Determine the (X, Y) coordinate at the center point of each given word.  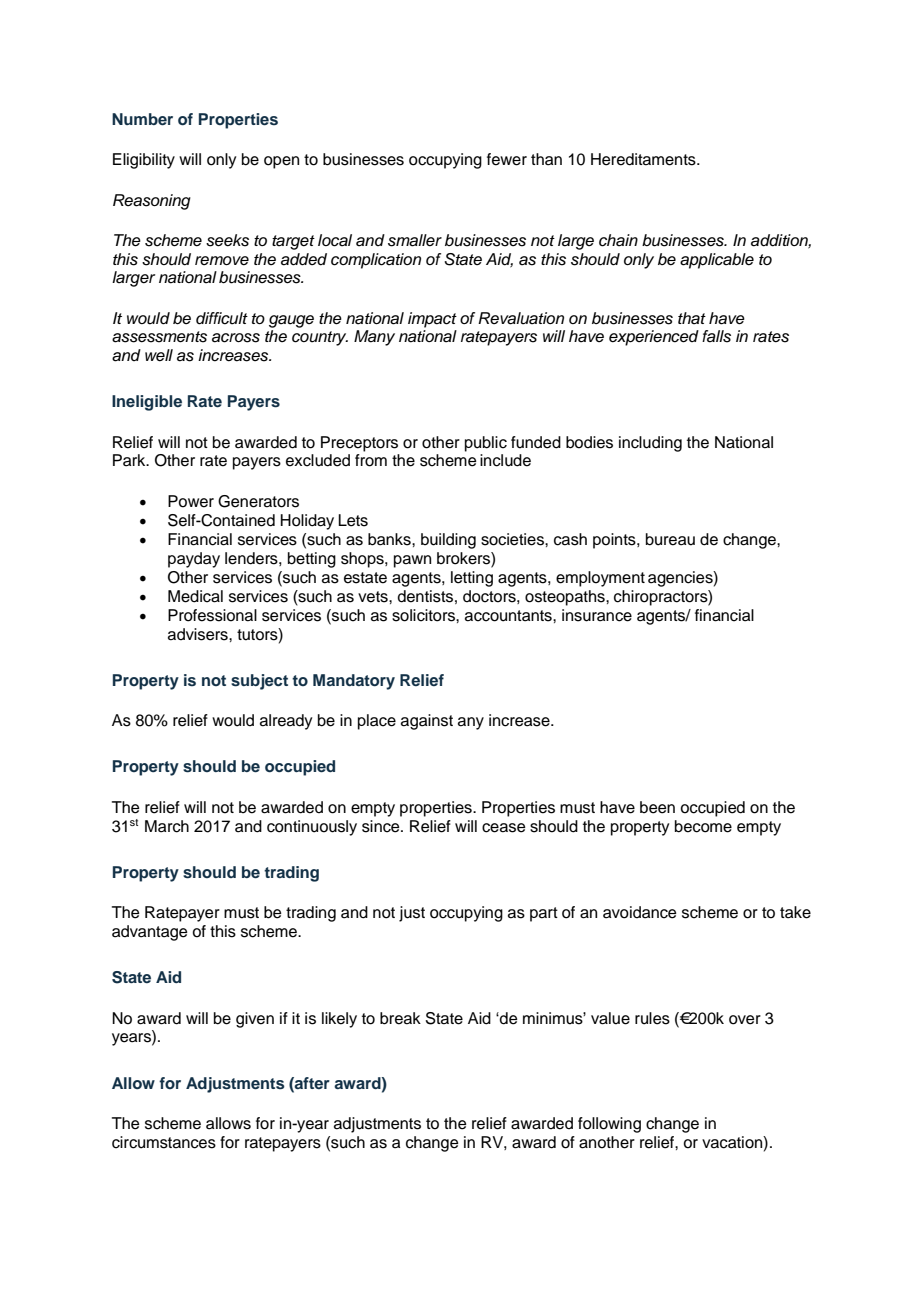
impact (432, 320)
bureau (670, 539)
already (286, 722)
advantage (150, 933)
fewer (507, 159)
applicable (717, 261)
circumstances (164, 1142)
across (236, 338)
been (657, 807)
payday (194, 560)
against (427, 722)
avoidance (640, 912)
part (544, 914)
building (448, 541)
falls (716, 336)
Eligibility (144, 161)
